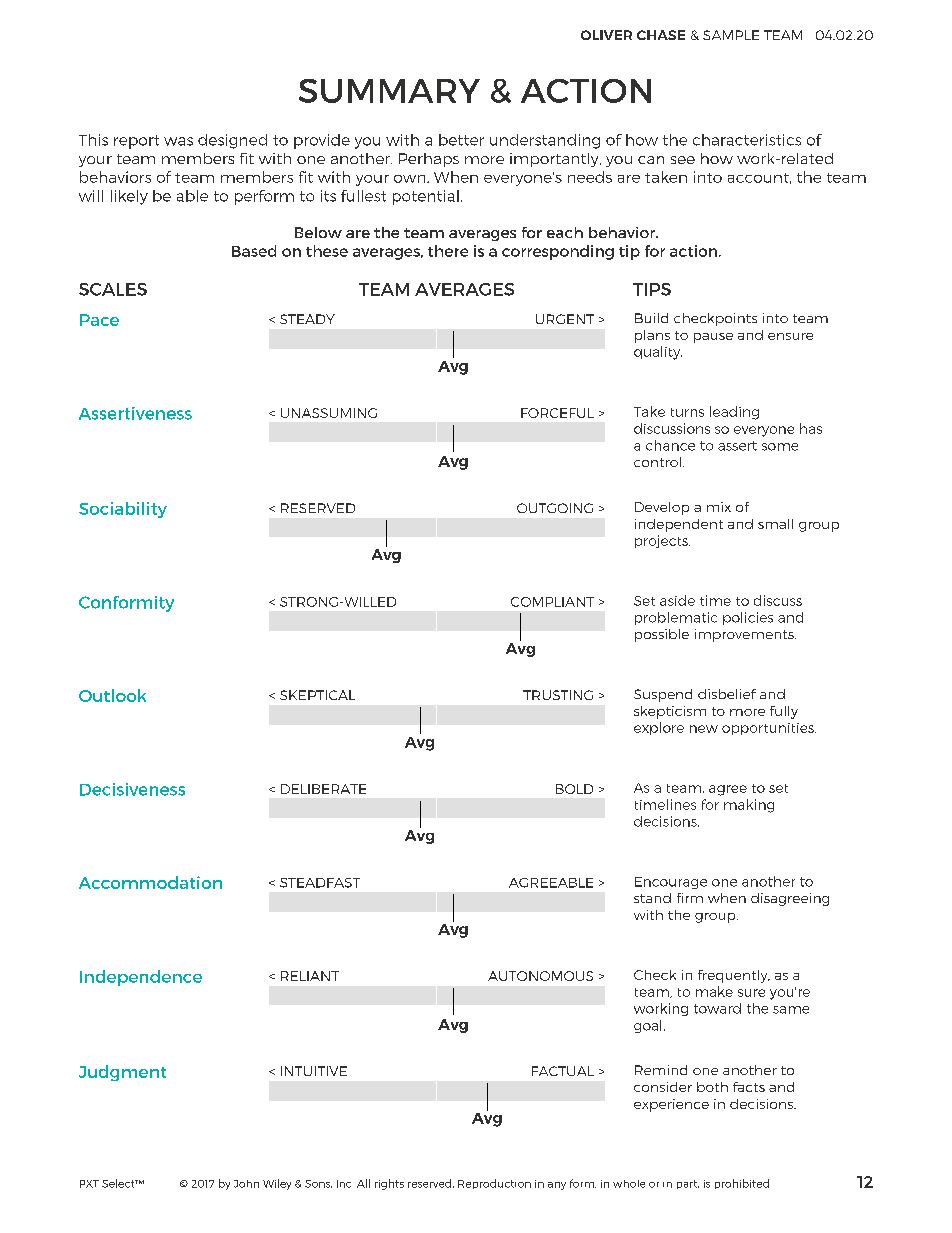 The image size is (952, 1233). Describe the element at coordinates (320, 883) in the document. I see `STEADFAST` at that location.
